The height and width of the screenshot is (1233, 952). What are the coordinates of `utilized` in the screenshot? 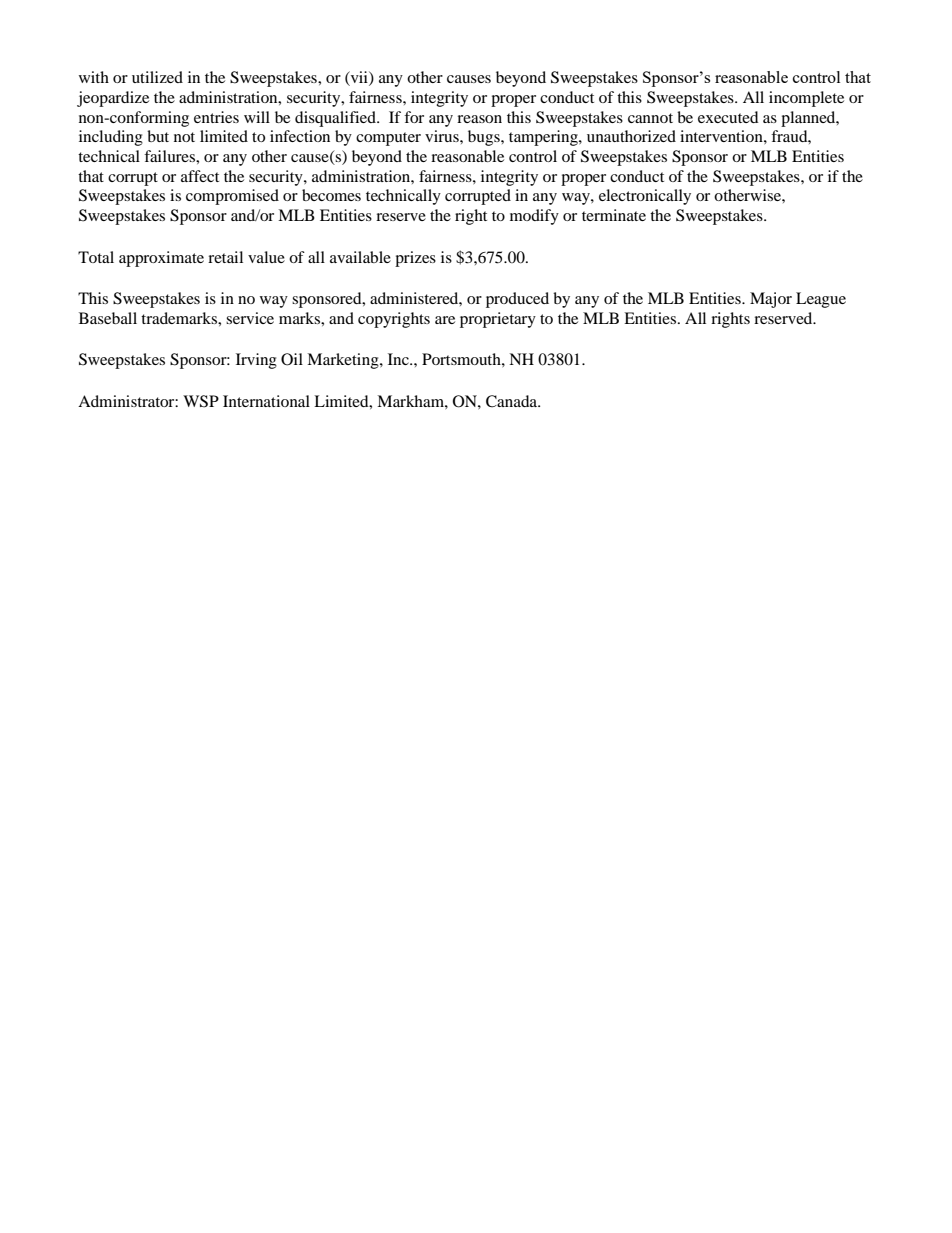 It's located at (157, 77).
